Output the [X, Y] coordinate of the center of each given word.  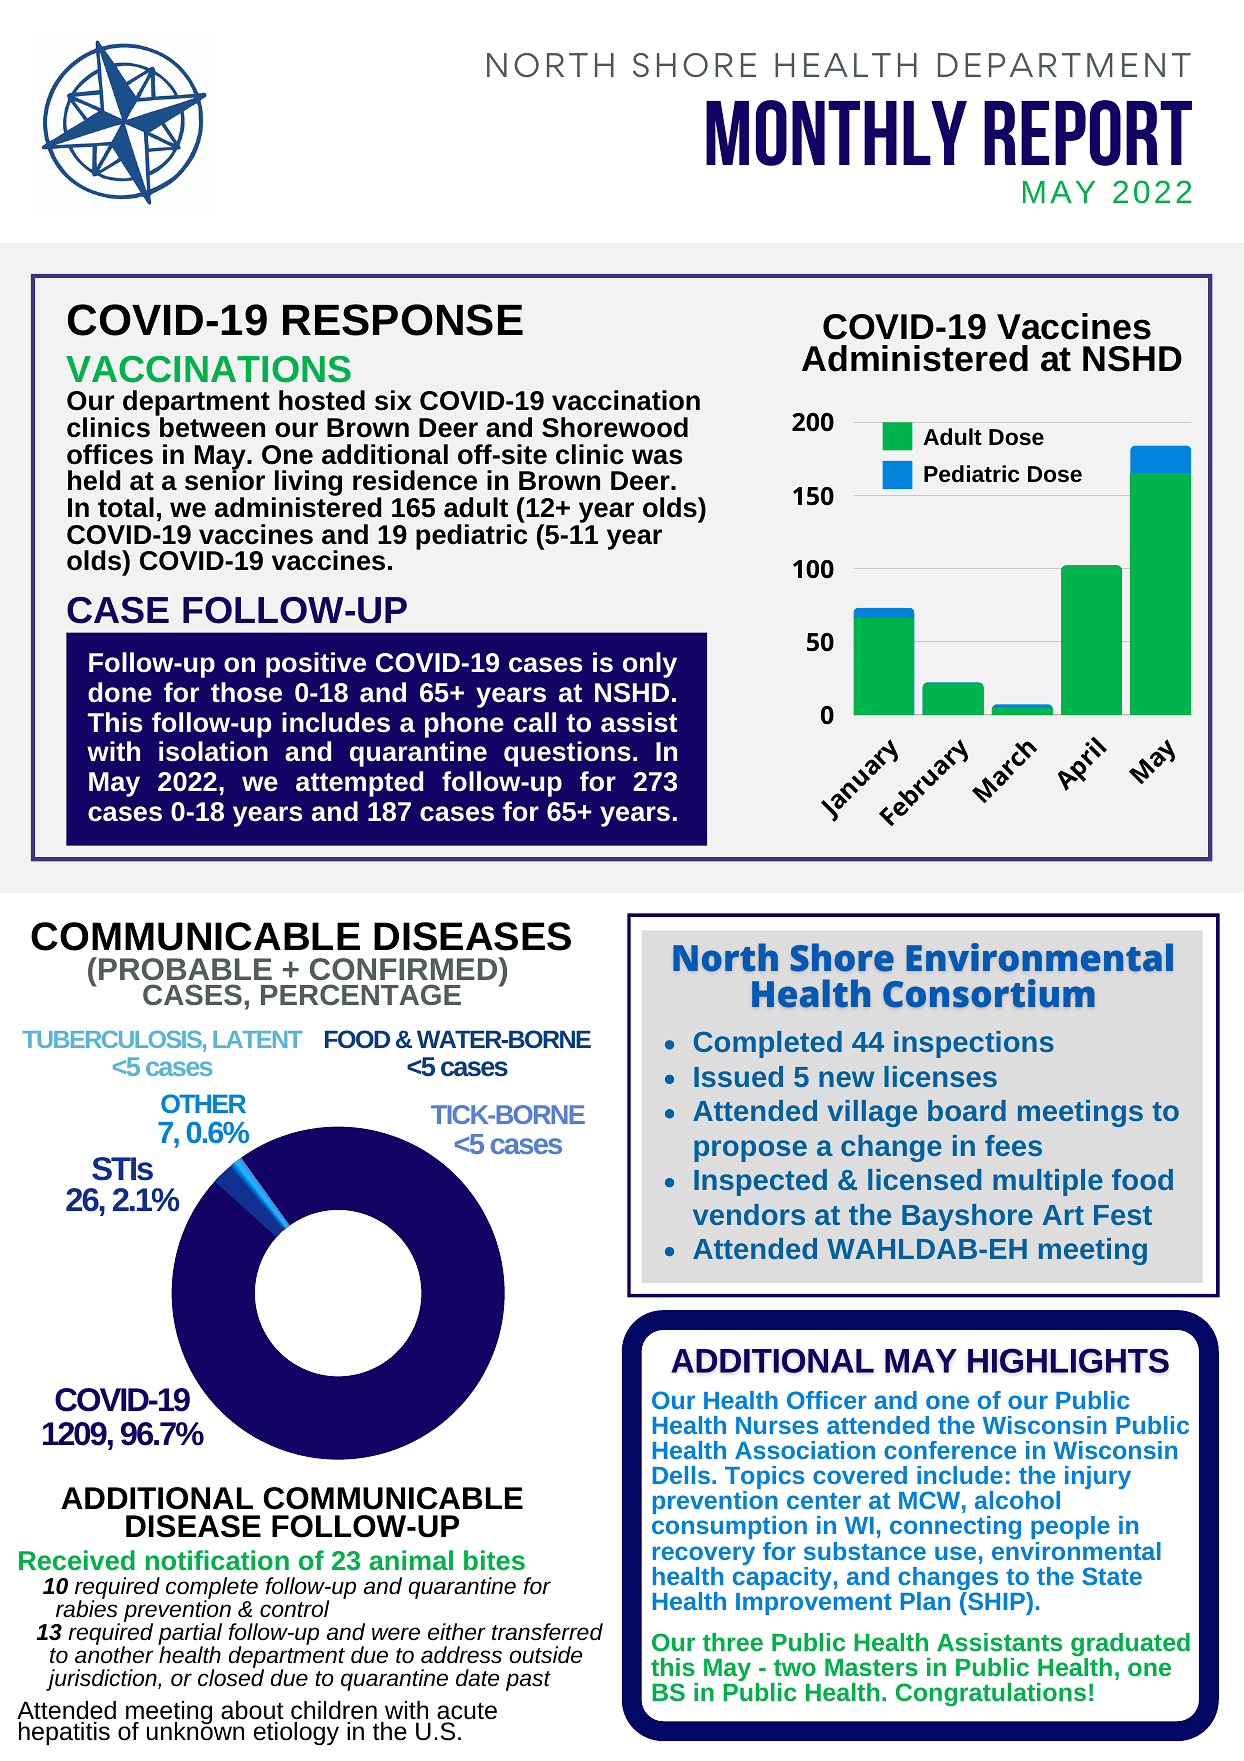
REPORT [1088, 133]
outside [545, 1655]
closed [231, 1677]
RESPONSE [403, 320]
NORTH [550, 65]
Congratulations [991, 1694]
